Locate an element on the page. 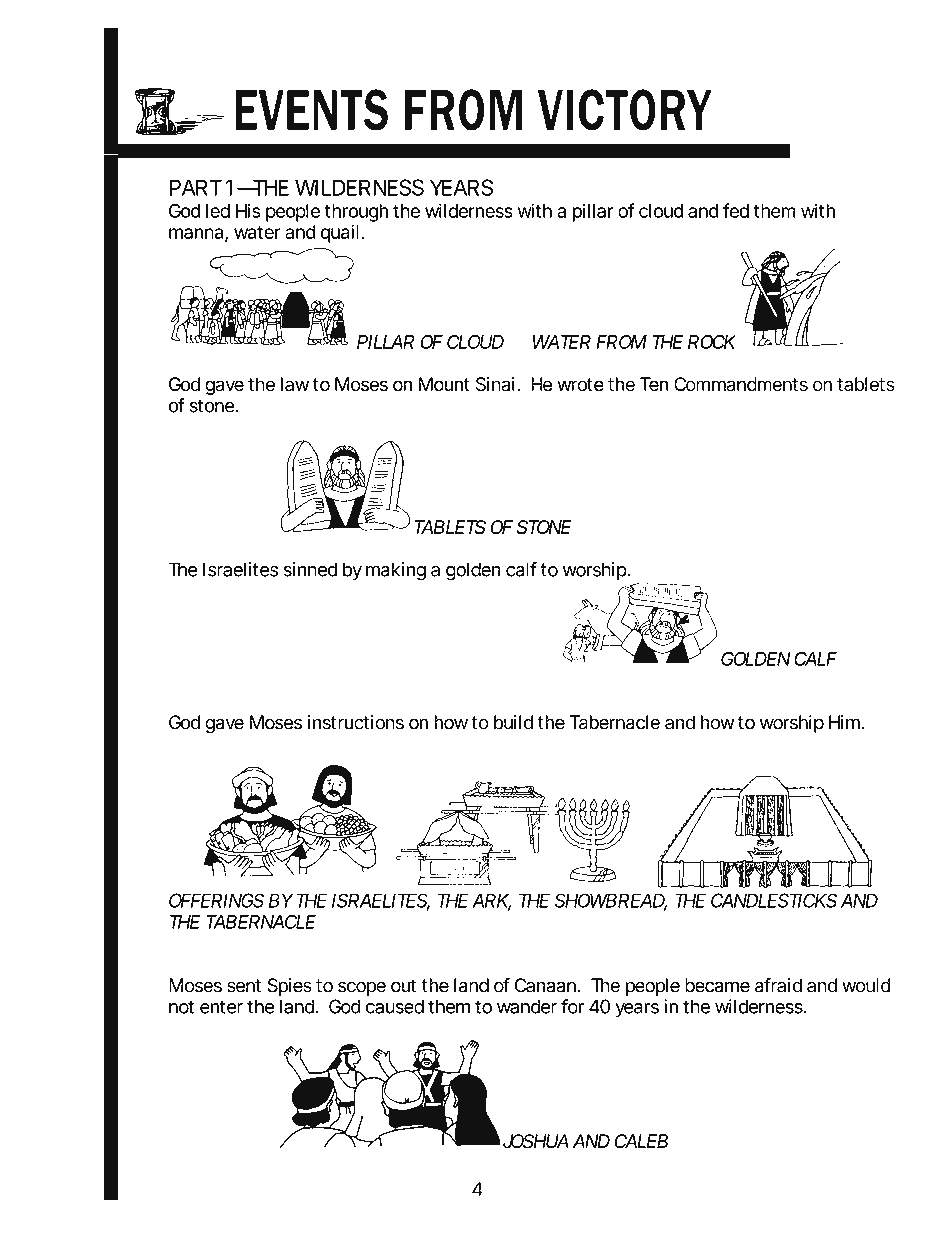  Mount is located at coordinates (444, 384).
